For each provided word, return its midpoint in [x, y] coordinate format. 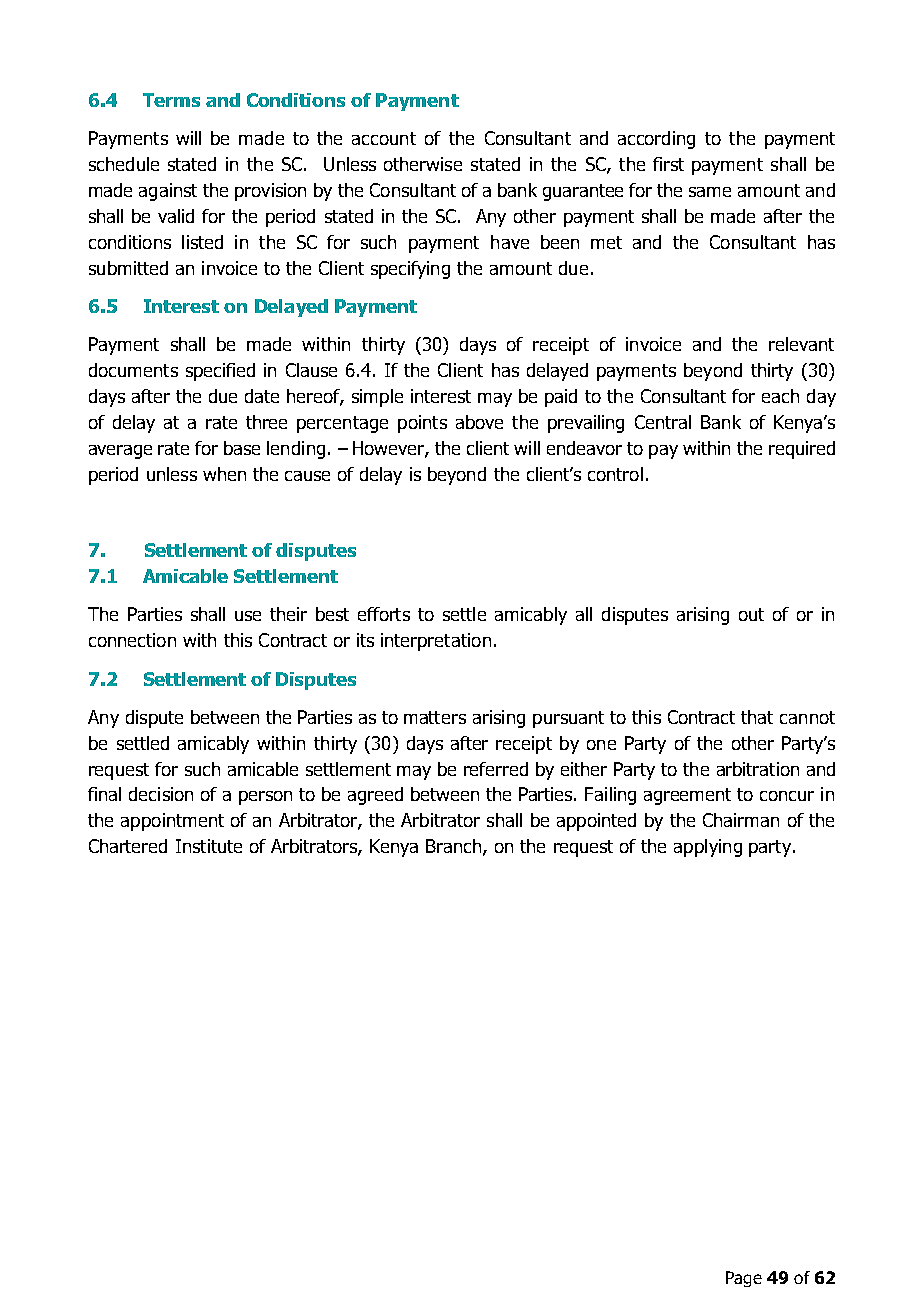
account [384, 138]
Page [744, 1279]
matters [435, 717]
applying [708, 848]
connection [132, 640]
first [668, 164]
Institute [209, 846]
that [757, 717]
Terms [171, 100]
